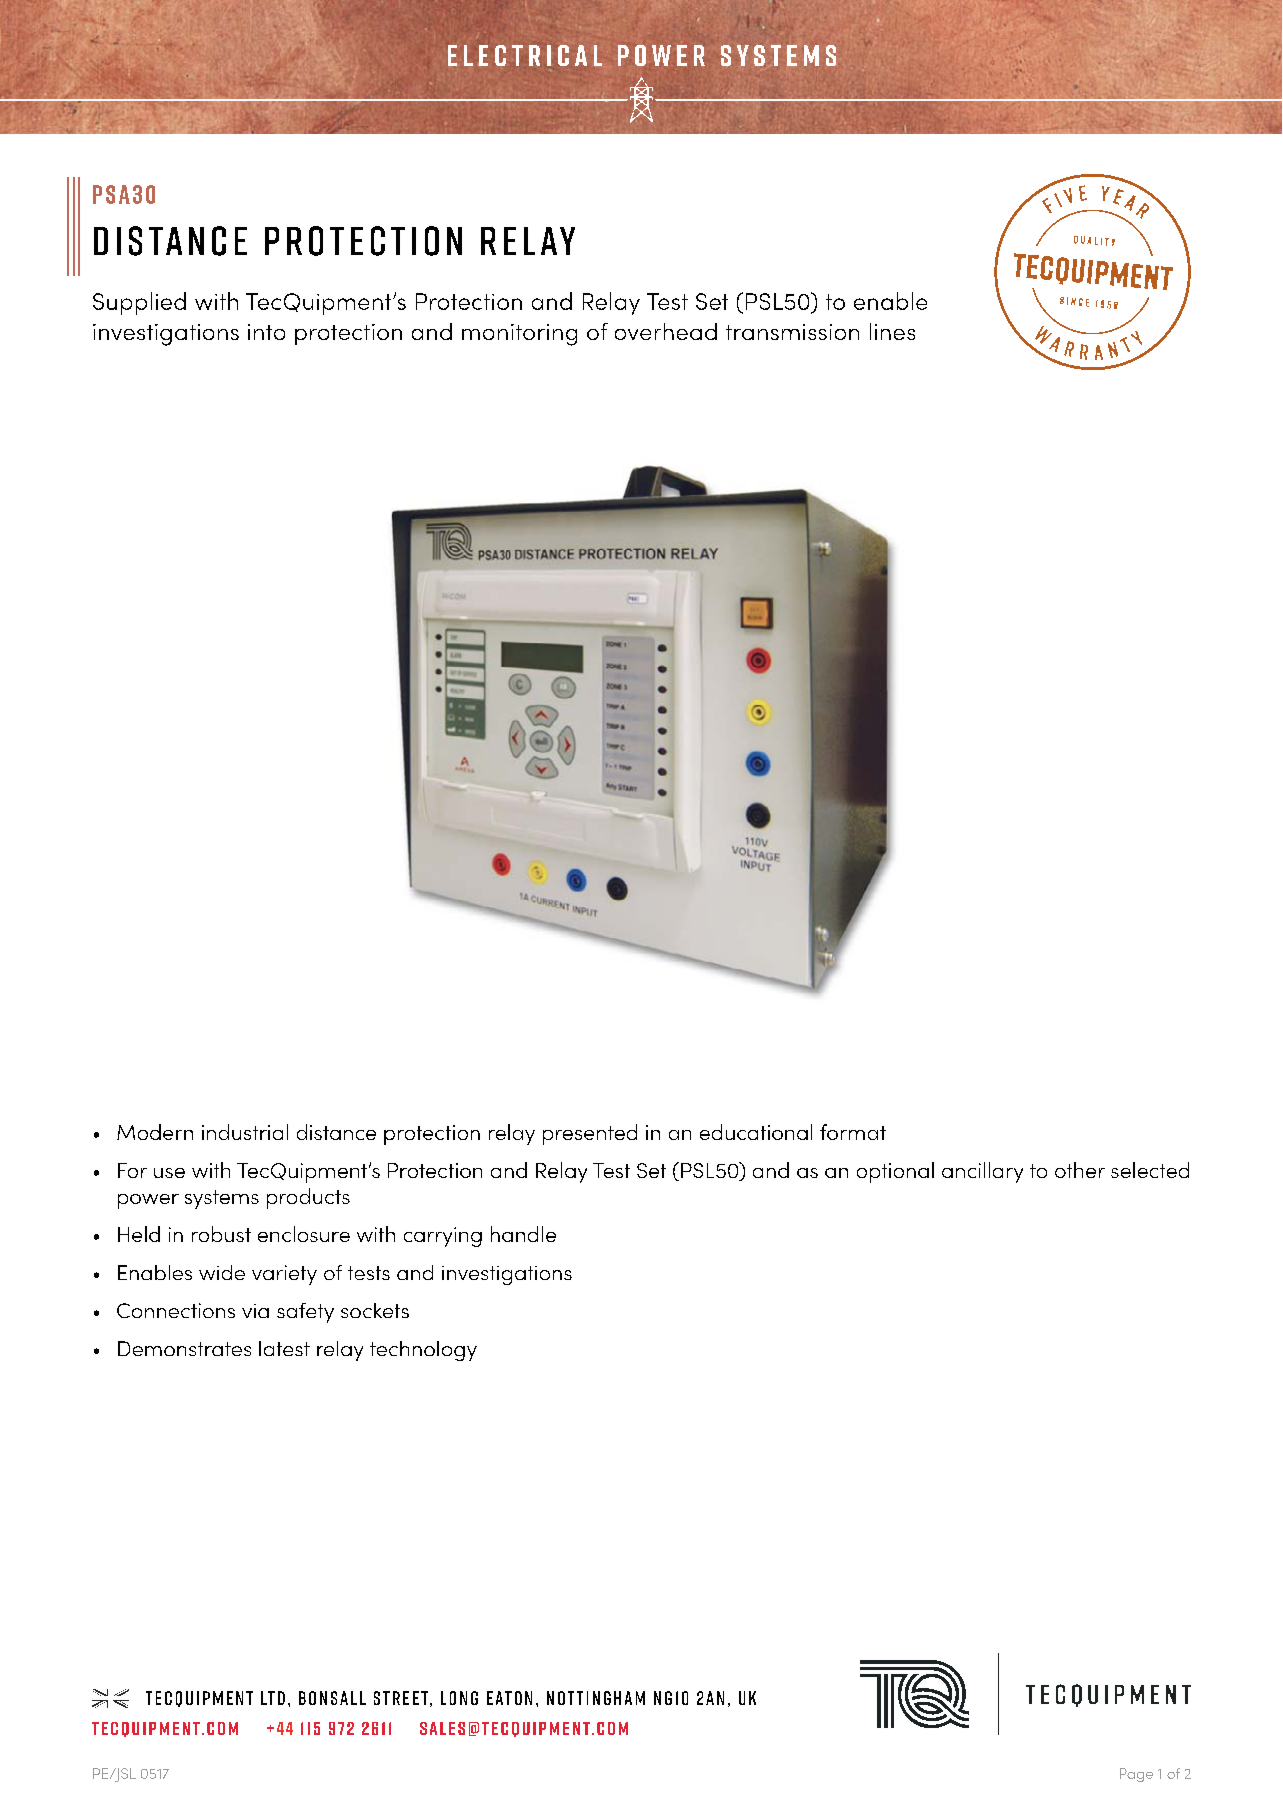  Describe the element at coordinates (1136, 1775) in the screenshot. I see `Page` at that location.
